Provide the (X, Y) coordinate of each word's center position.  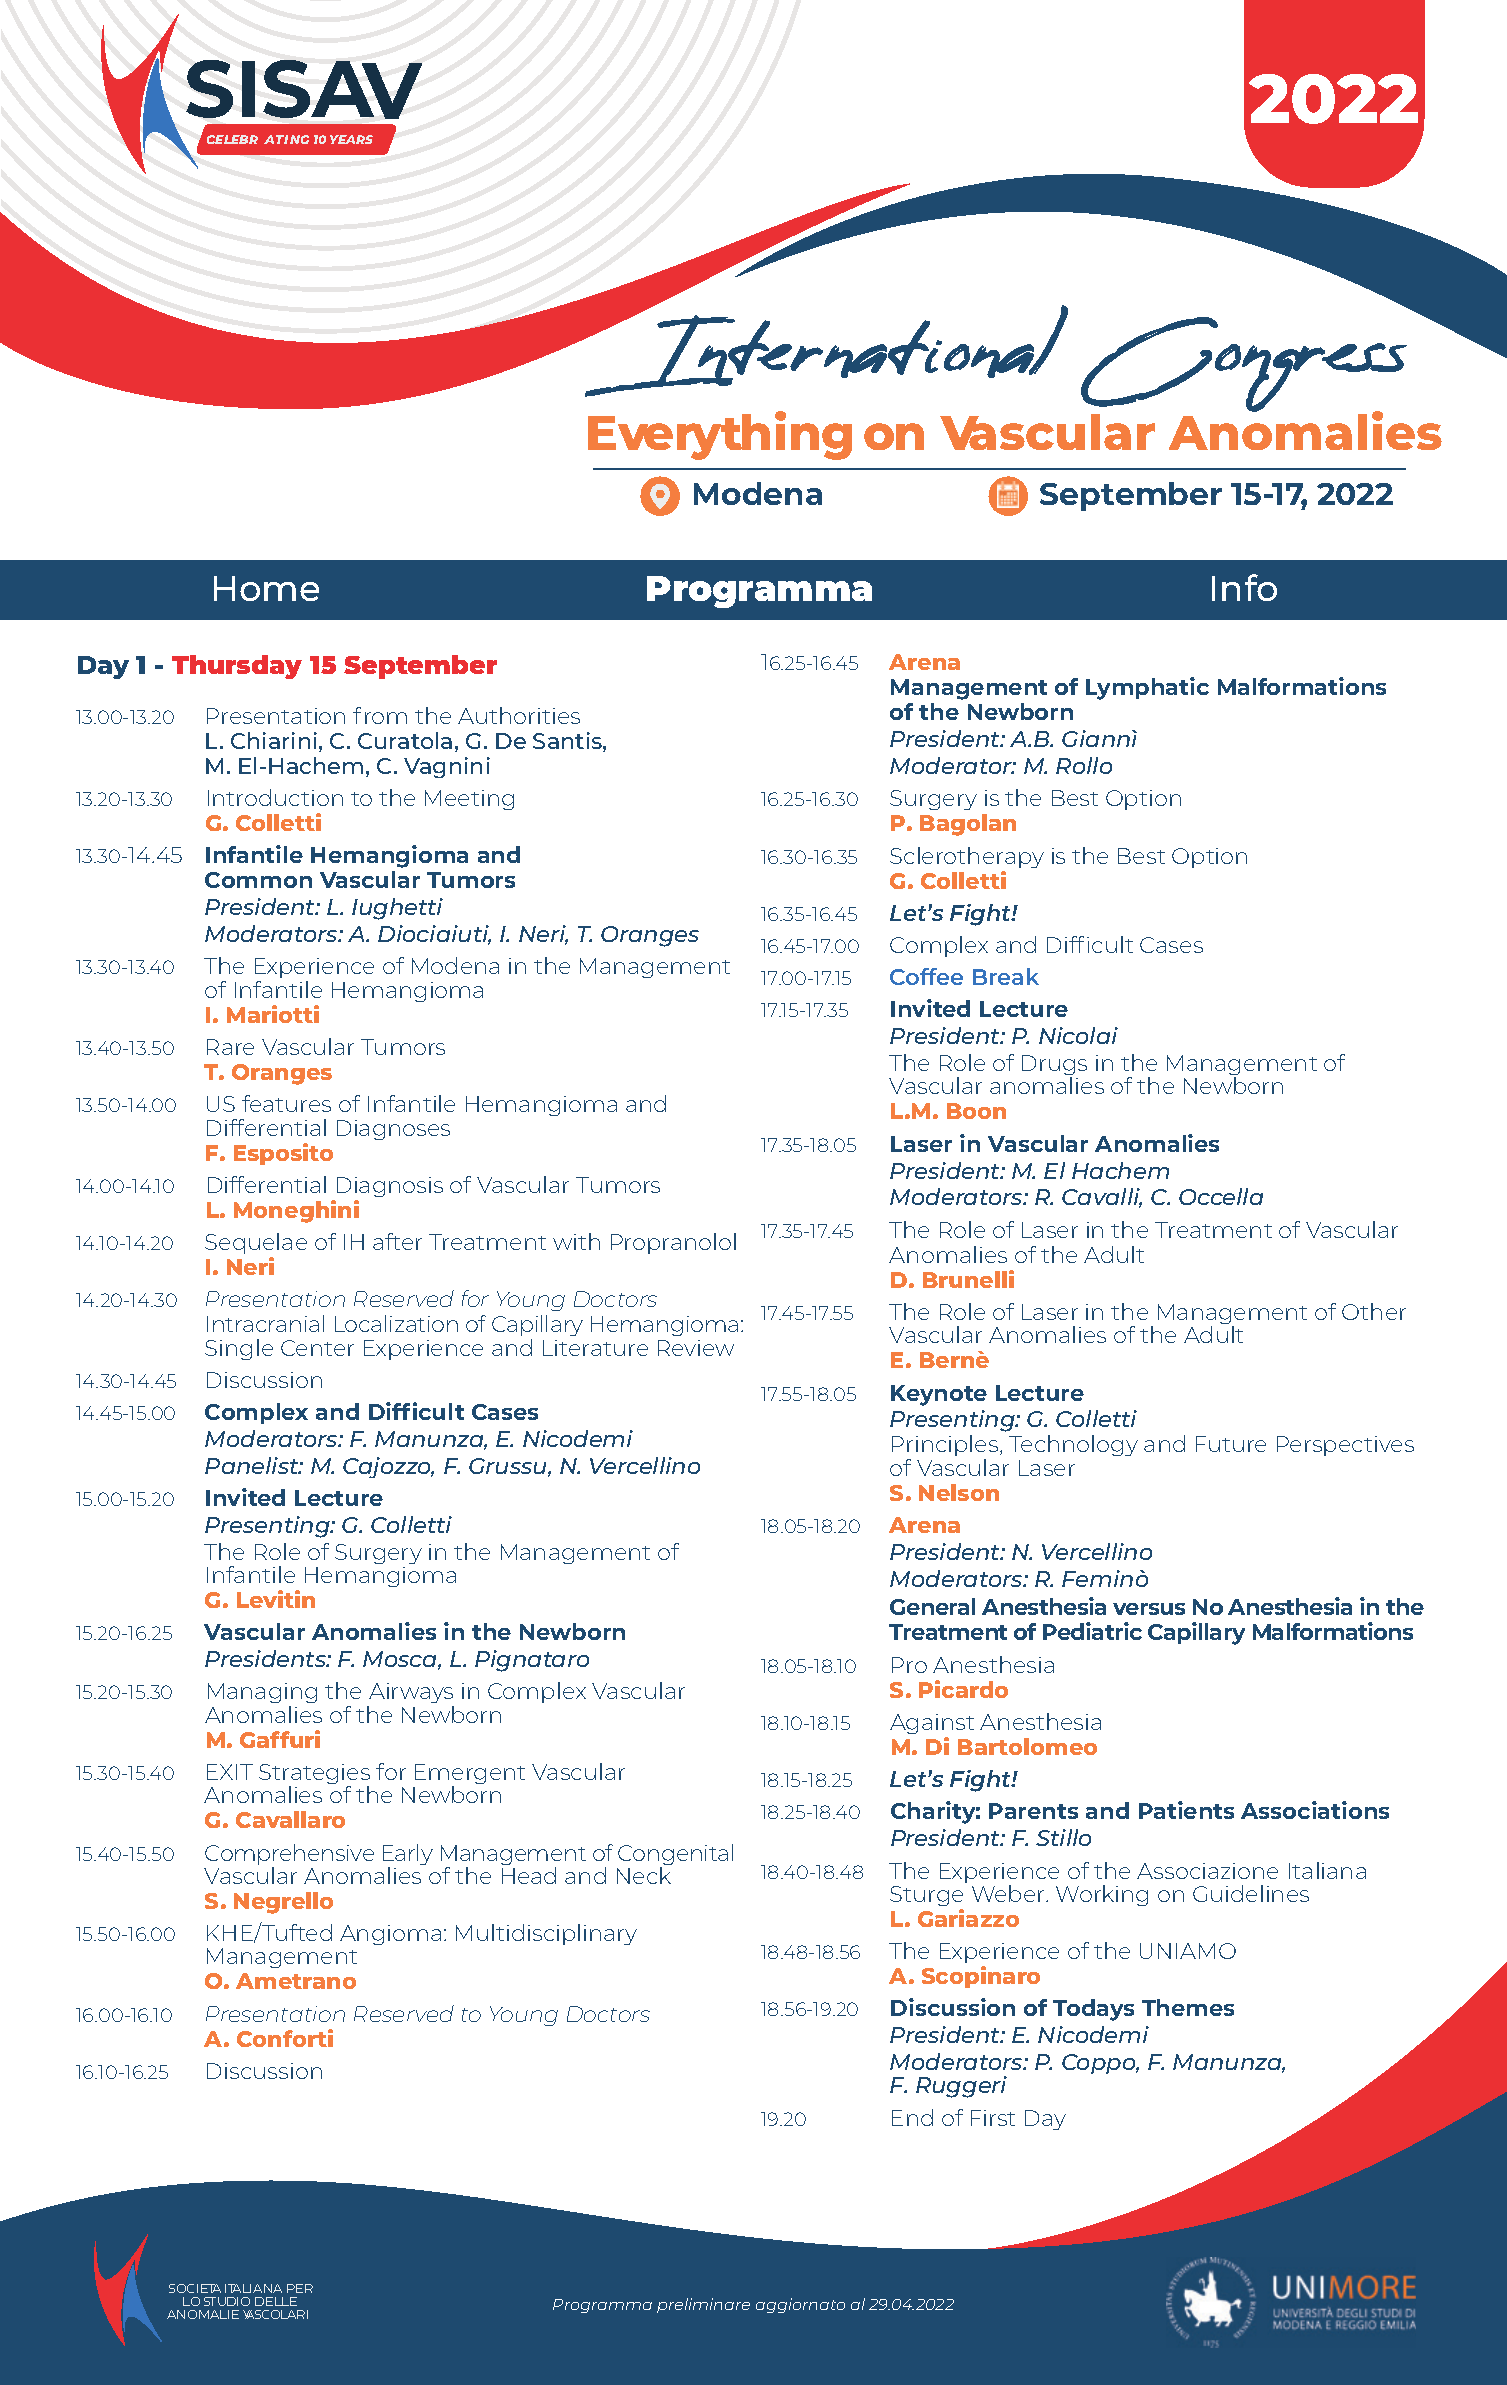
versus (1149, 1609)
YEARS (351, 139)
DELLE (276, 2301)
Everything (720, 435)
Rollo (1084, 765)
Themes (1188, 2007)
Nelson (959, 1492)
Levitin (276, 1599)
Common (258, 880)
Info (1244, 587)
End (912, 2117)
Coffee (926, 976)
